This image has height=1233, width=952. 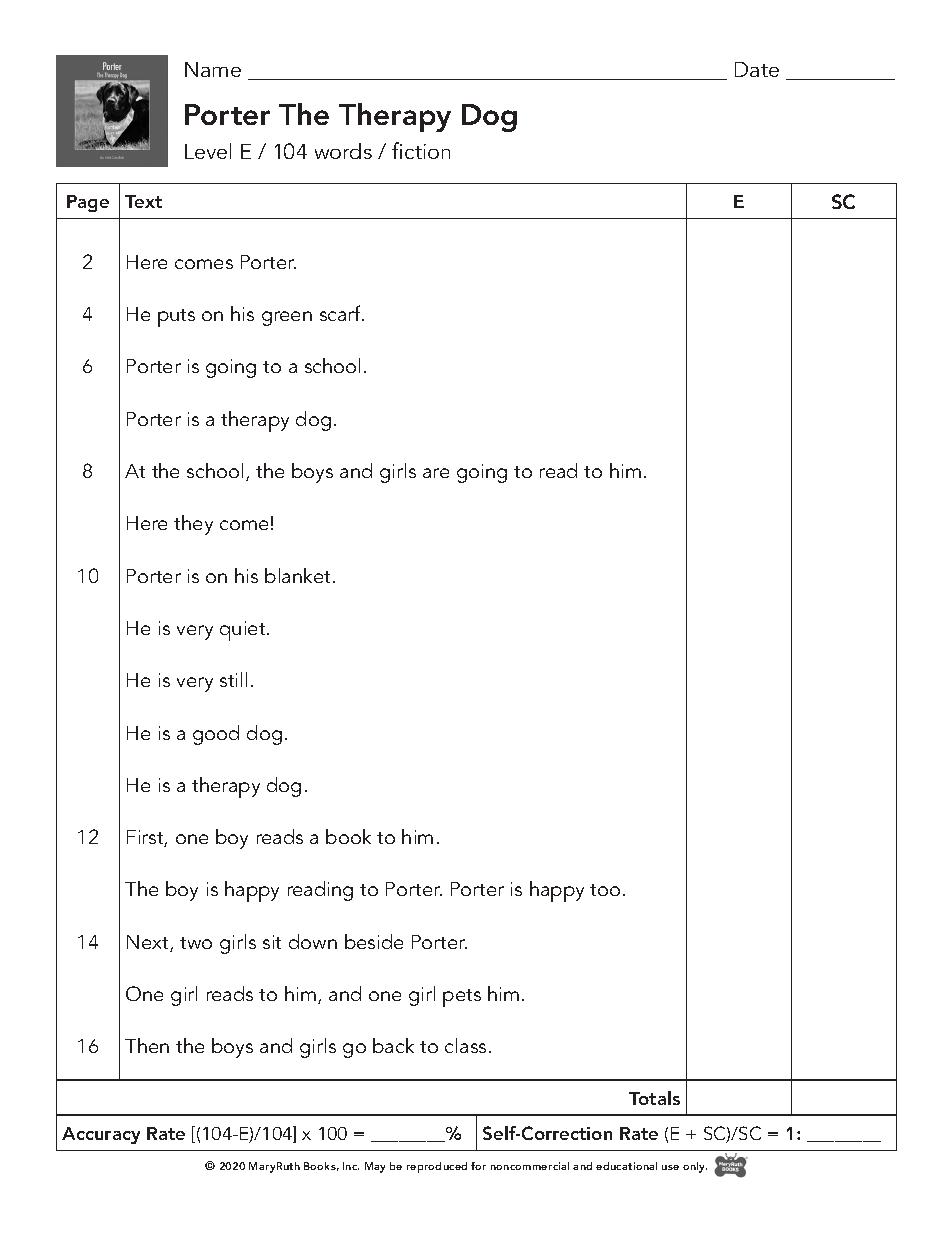 I want to click on beside, so click(x=374, y=941).
